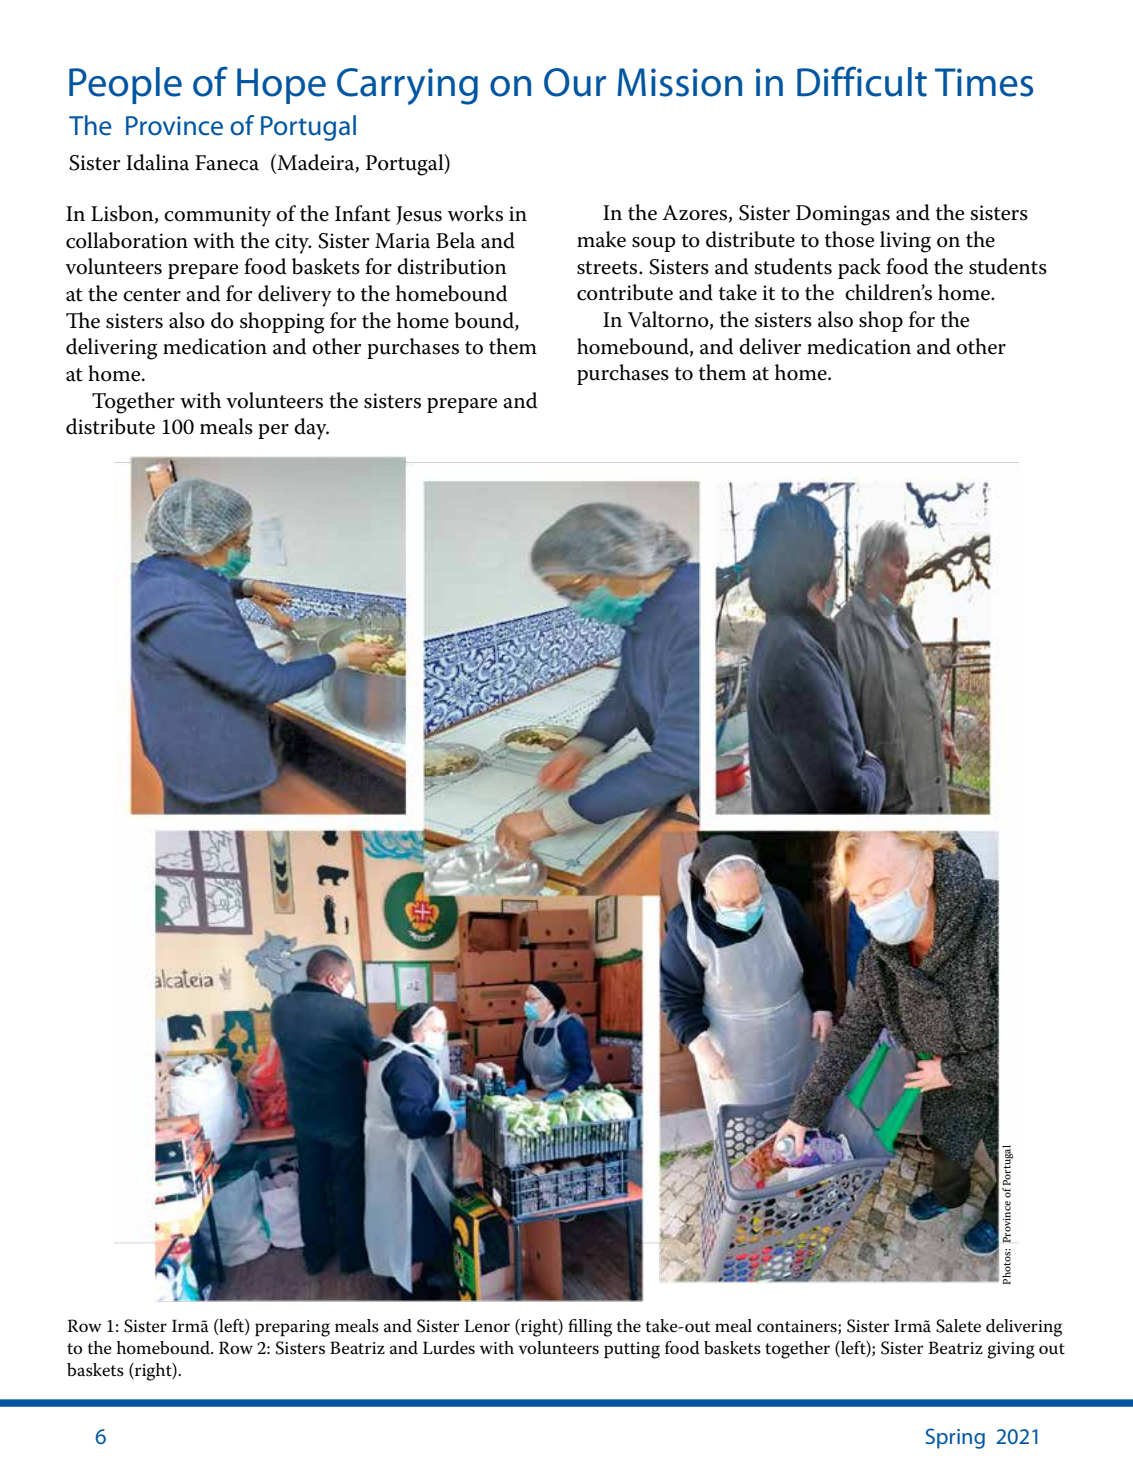  What do you see at coordinates (590, 1328) in the screenshot?
I see `filling` at bounding box center [590, 1328].
